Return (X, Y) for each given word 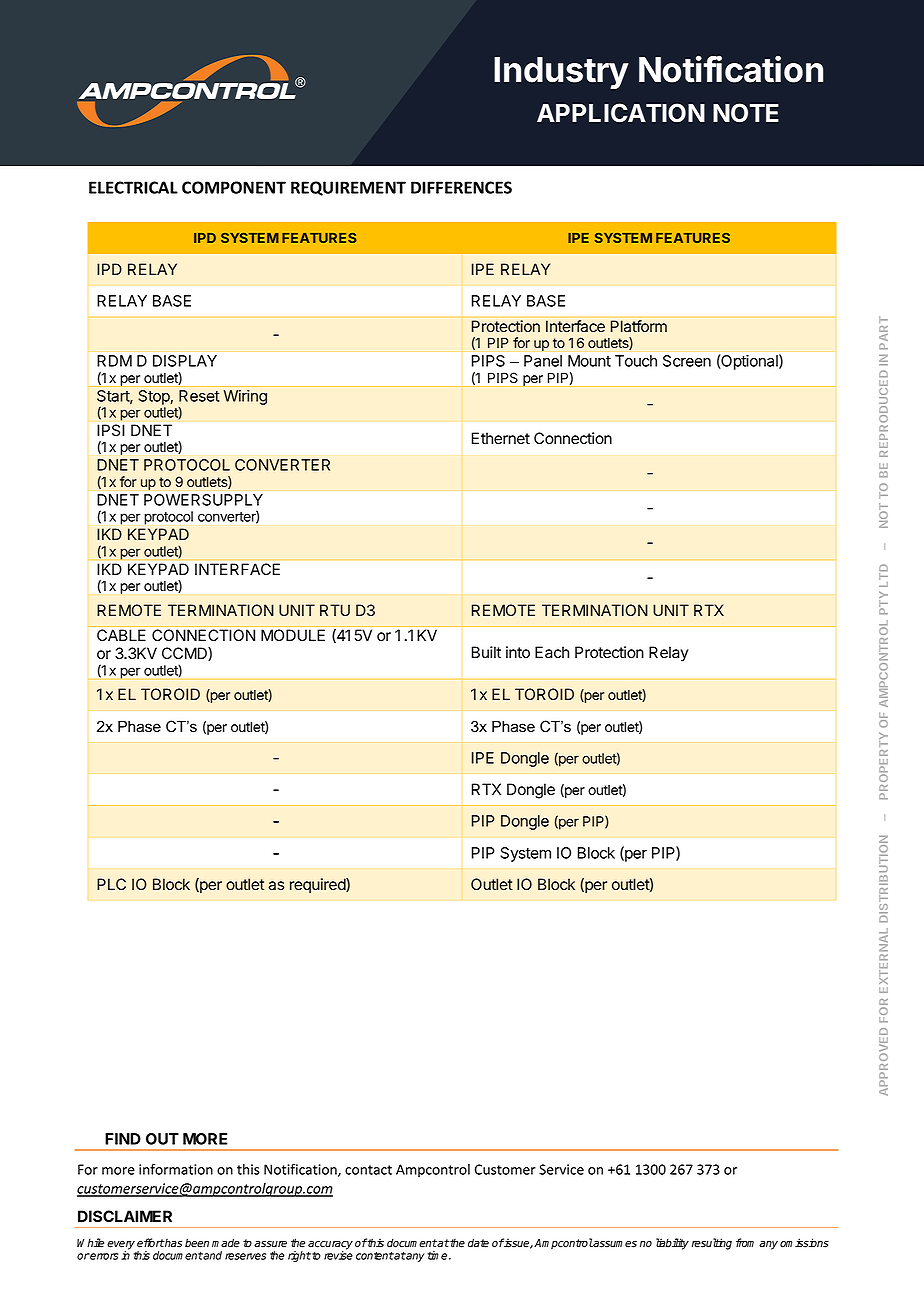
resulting (712, 1244)
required (318, 885)
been (197, 1243)
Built (486, 652)
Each (552, 652)
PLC (111, 884)
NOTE (746, 113)
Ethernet (501, 438)
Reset (199, 396)
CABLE (121, 635)
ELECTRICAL (133, 187)
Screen (687, 361)
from (745, 1243)
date (478, 1243)
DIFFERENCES (461, 187)
